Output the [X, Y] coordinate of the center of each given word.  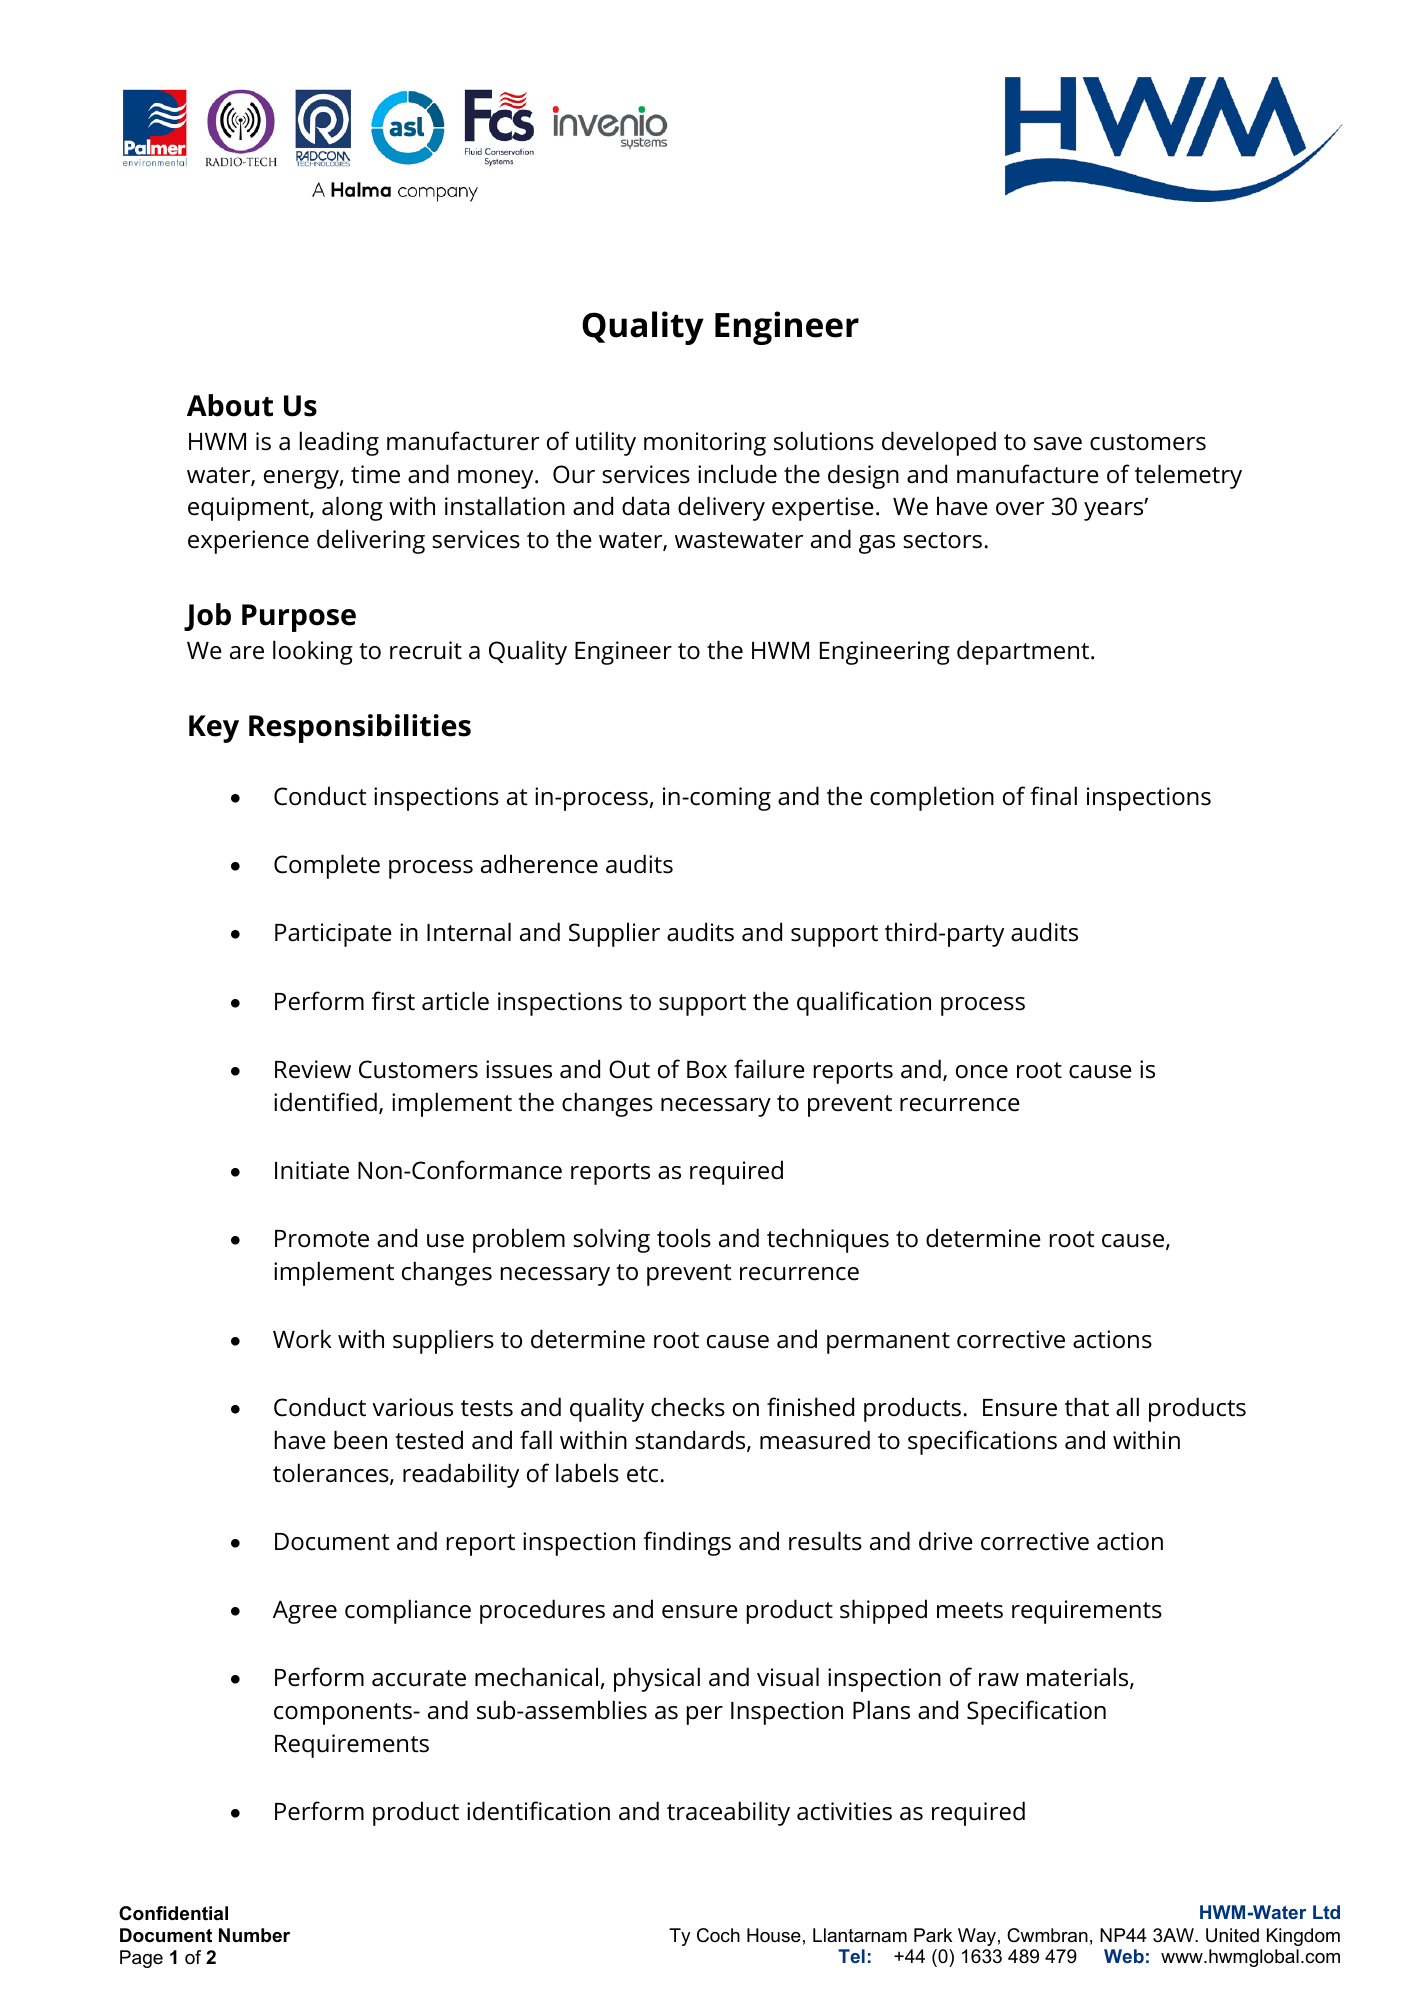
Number [254, 1935]
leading [339, 443]
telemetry [1188, 476]
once [982, 1072]
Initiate [312, 1170]
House [774, 1935]
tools [684, 1238]
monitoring [705, 444]
